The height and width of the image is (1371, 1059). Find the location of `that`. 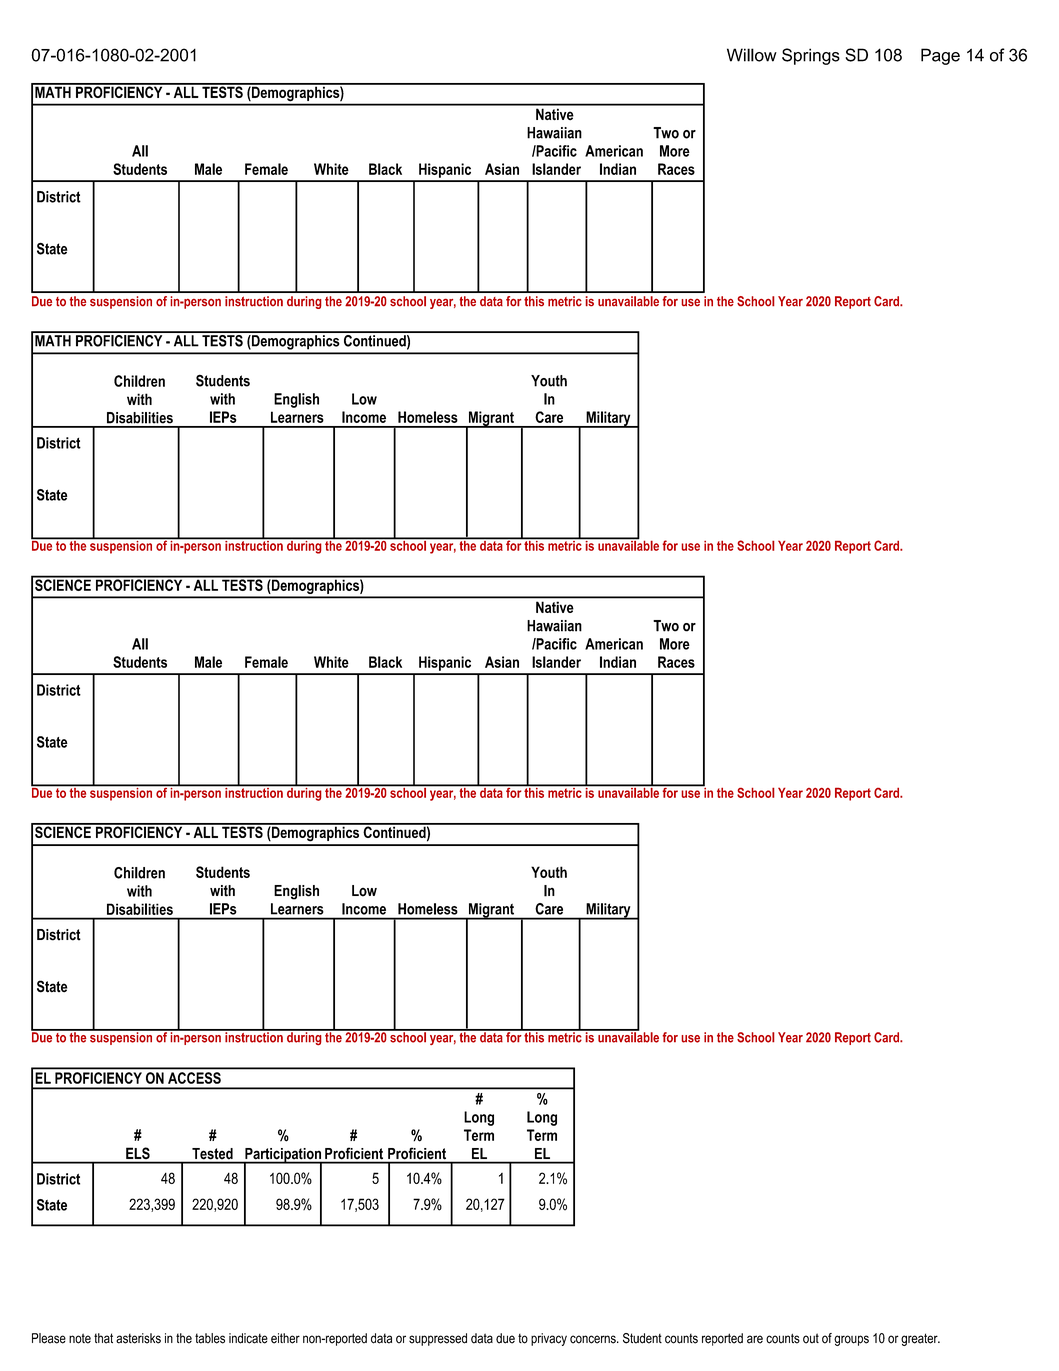

that is located at coordinates (103, 1338).
